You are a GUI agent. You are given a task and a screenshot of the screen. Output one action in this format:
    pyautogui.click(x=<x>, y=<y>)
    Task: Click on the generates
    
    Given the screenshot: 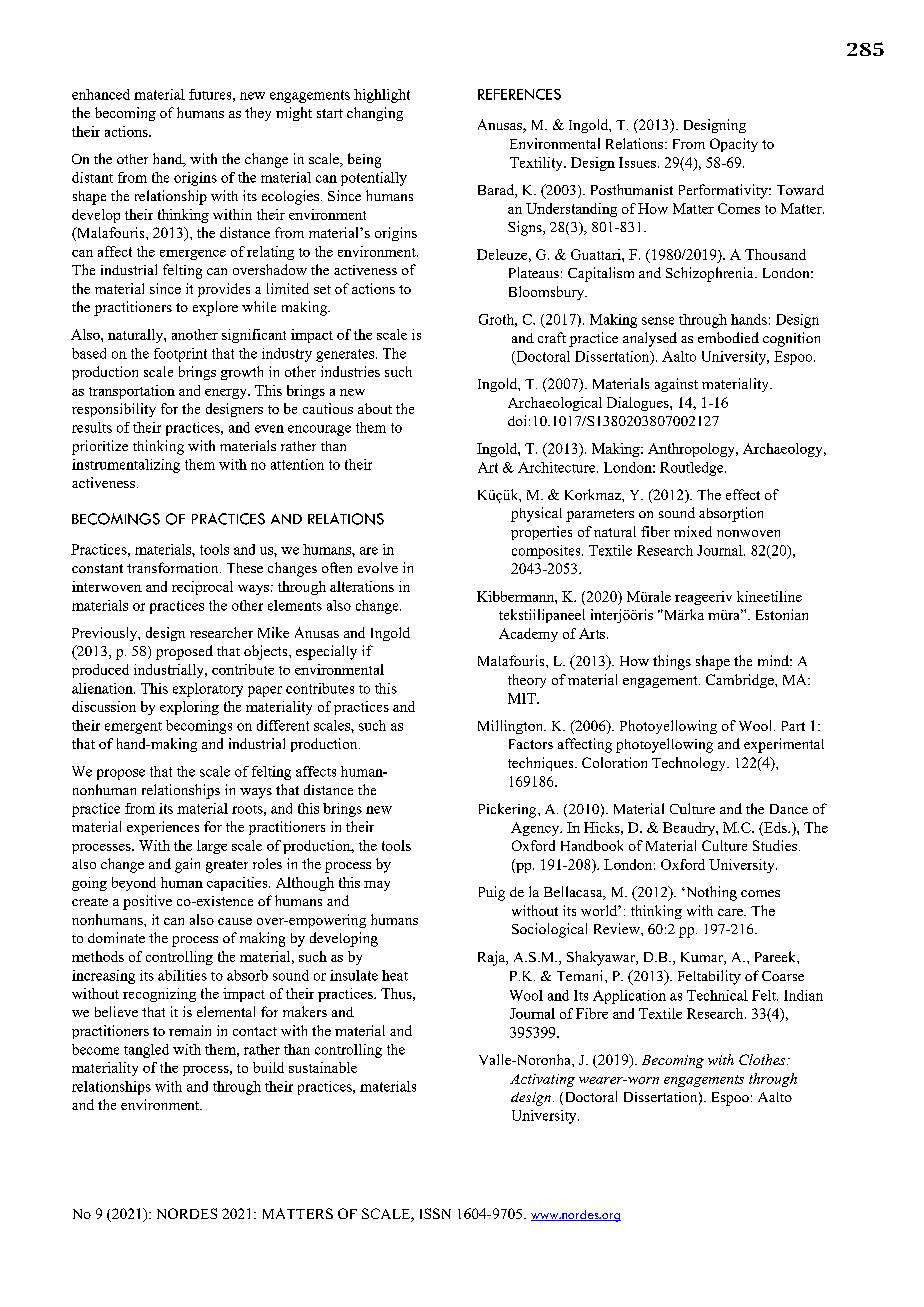 What is the action you would take?
    pyautogui.click(x=346, y=355)
